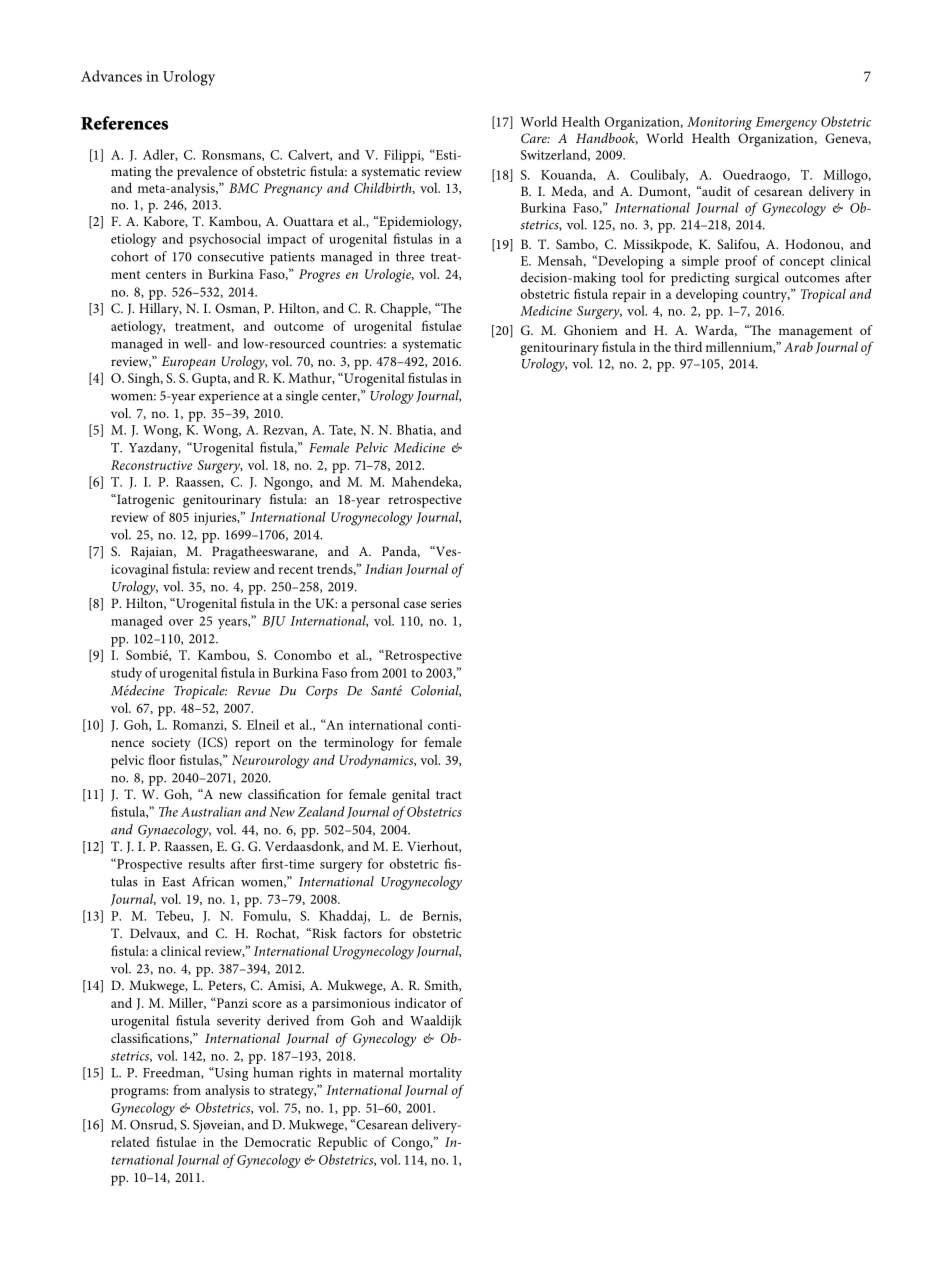 The width and height of the document is (952, 1270). Describe the element at coordinates (277, 1142) in the document. I see `Democratic` at that location.
